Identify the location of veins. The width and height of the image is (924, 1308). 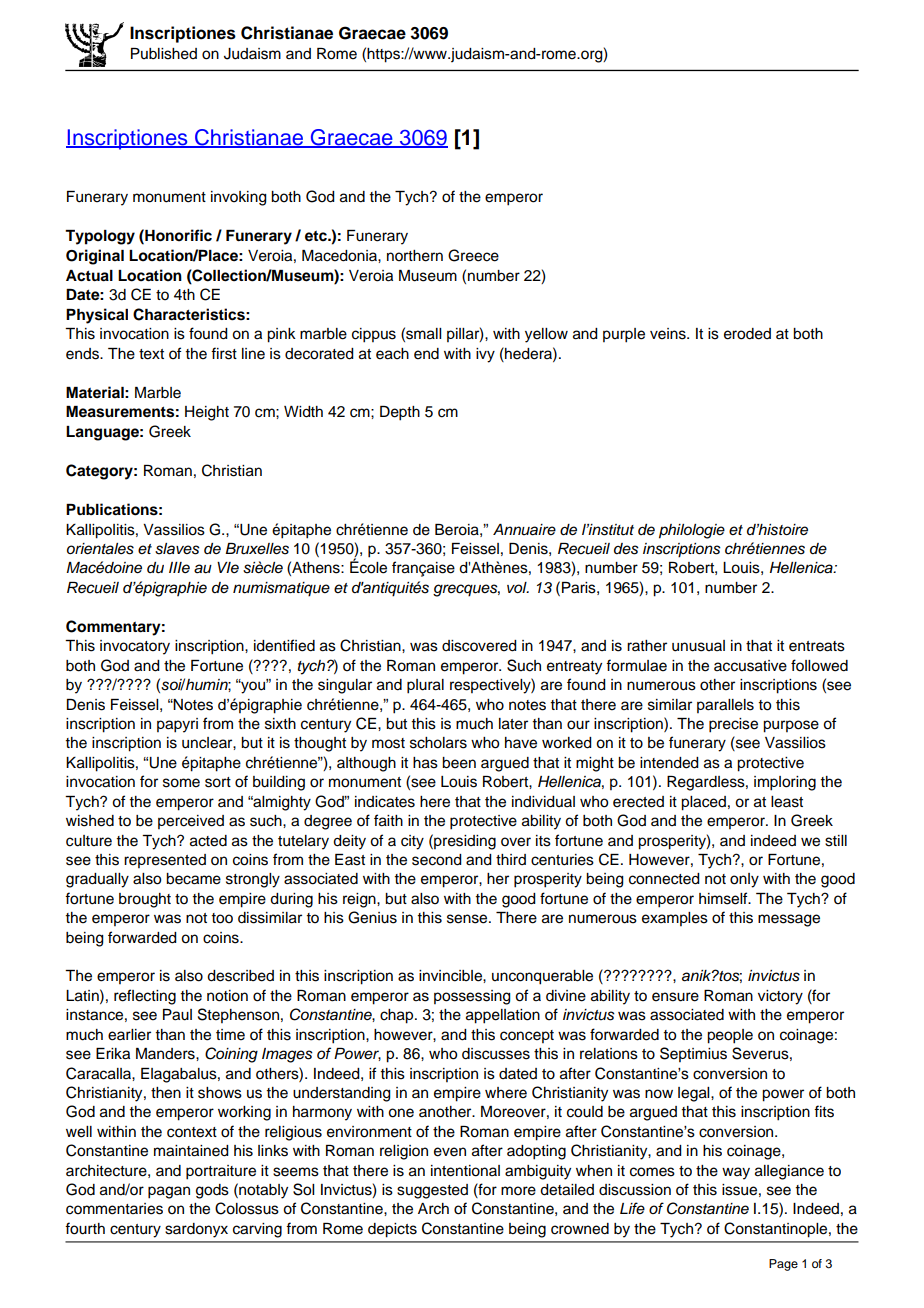
(669, 334).
